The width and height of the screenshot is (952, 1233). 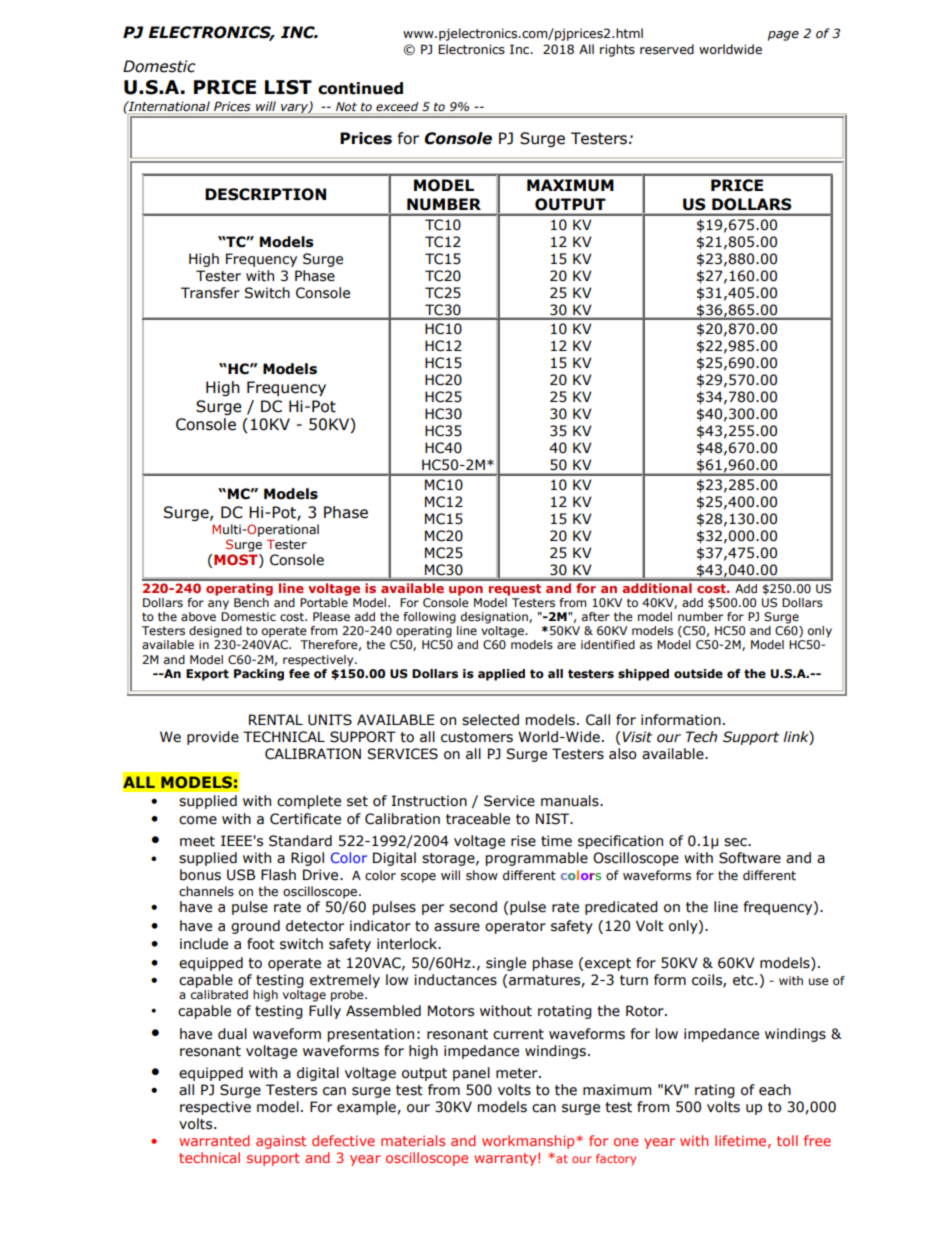 I want to click on outside, so click(x=698, y=674).
